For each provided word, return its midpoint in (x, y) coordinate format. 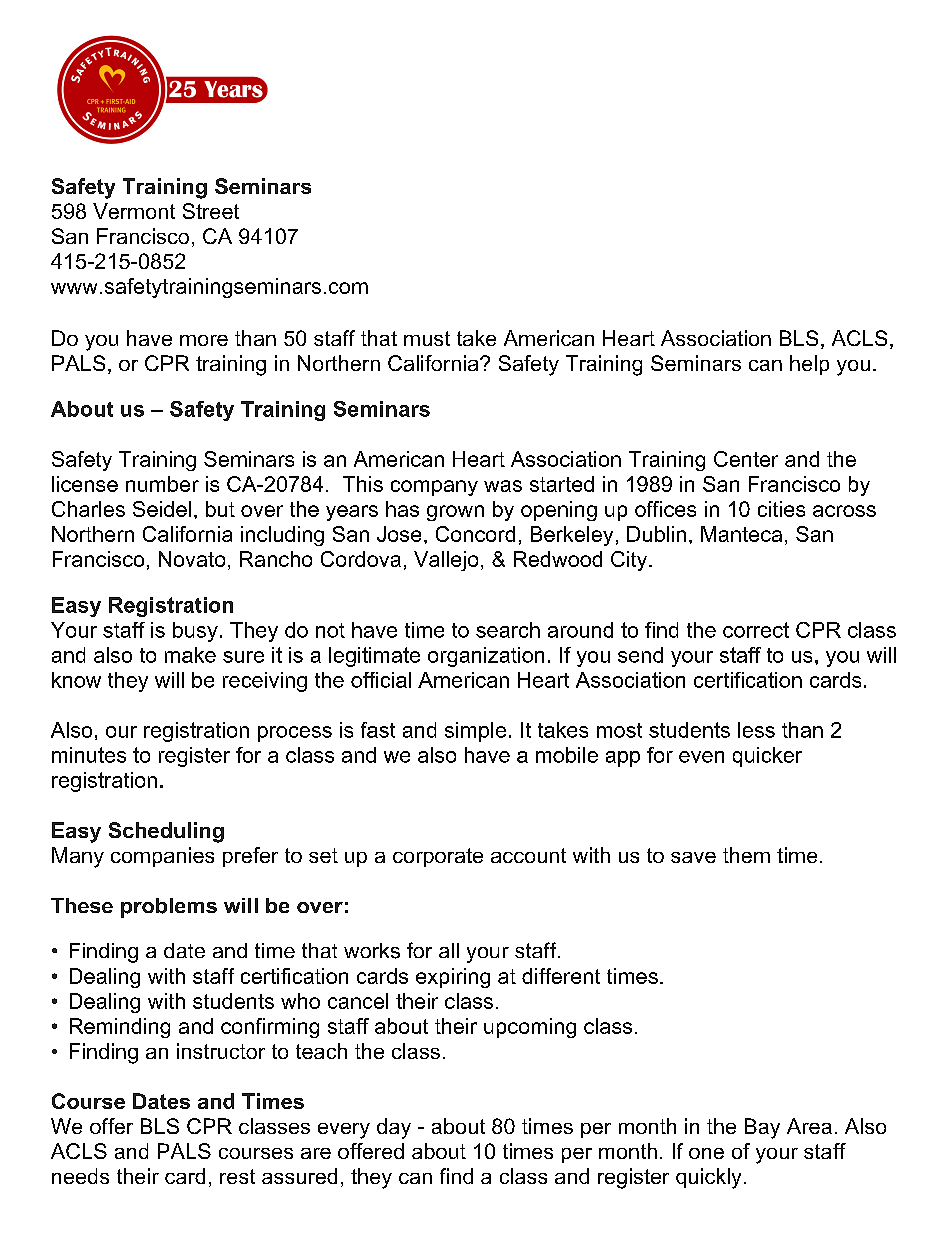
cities (781, 509)
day (394, 1128)
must (427, 338)
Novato (192, 559)
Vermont (134, 211)
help (809, 365)
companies (162, 857)
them (746, 855)
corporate (438, 857)
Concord (475, 534)
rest (237, 1176)
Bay (762, 1128)
